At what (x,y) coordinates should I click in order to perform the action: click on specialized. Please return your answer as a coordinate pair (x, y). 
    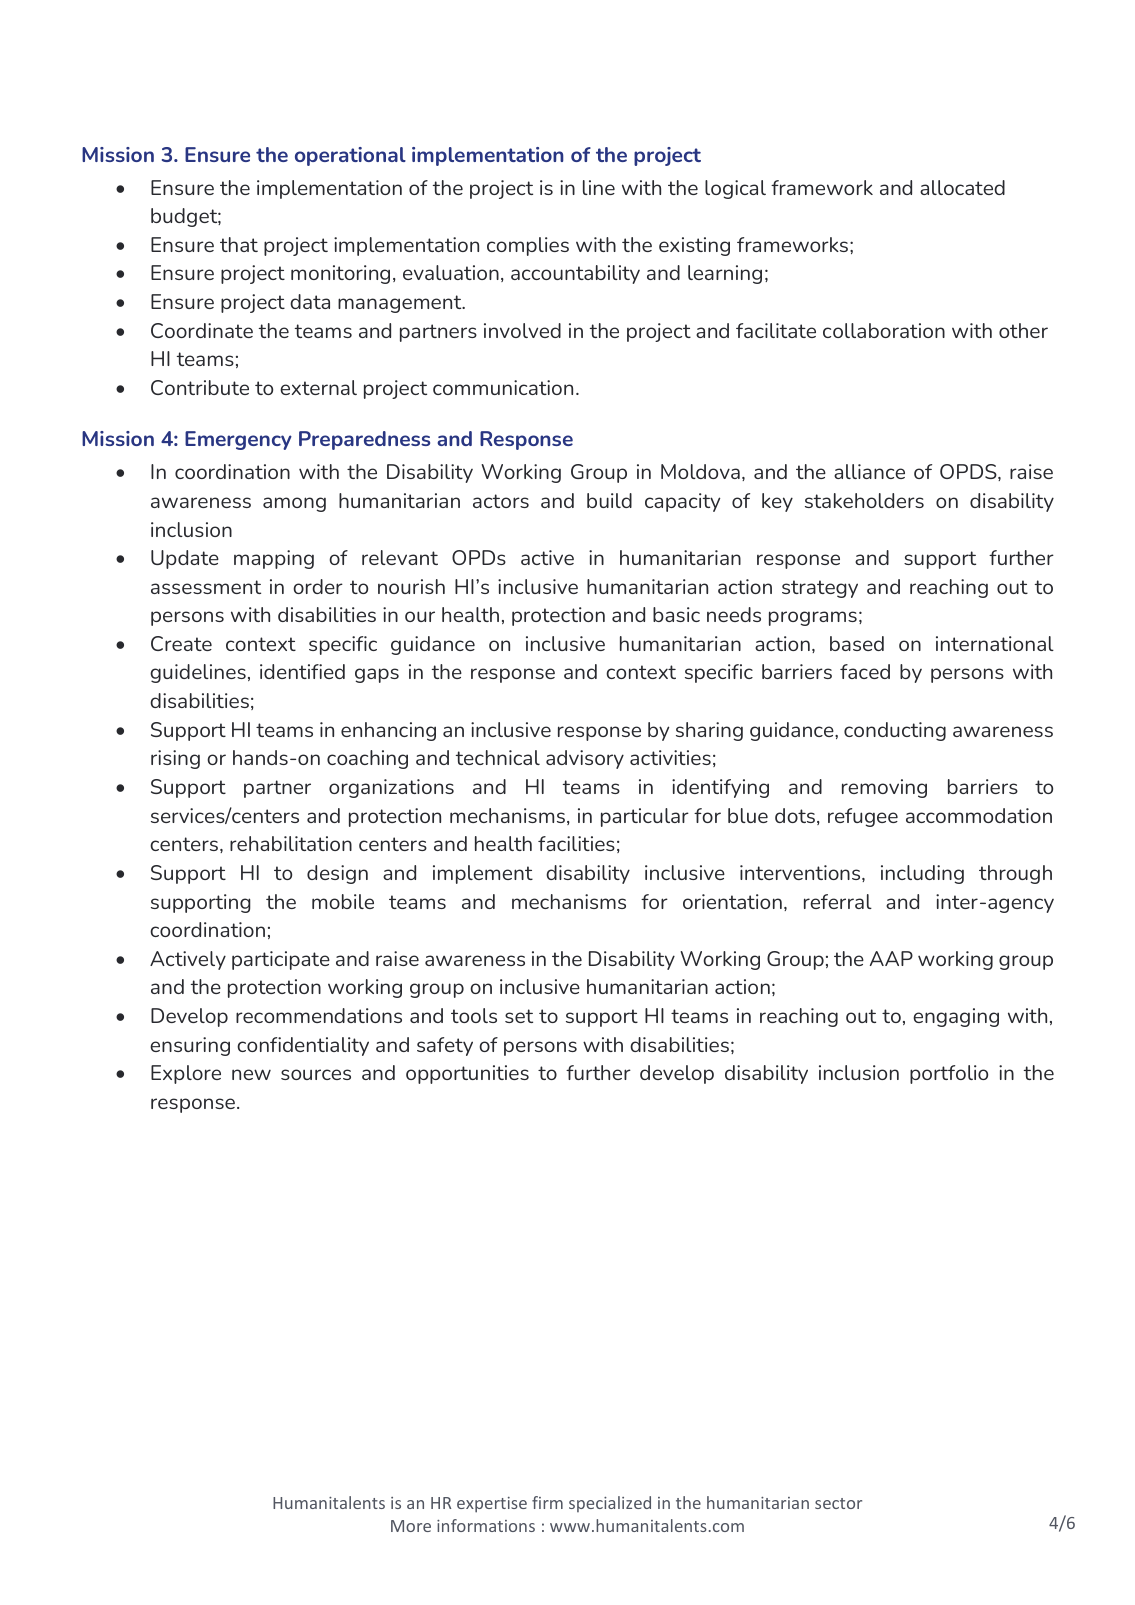
    Looking at the image, I should click on (610, 1504).
